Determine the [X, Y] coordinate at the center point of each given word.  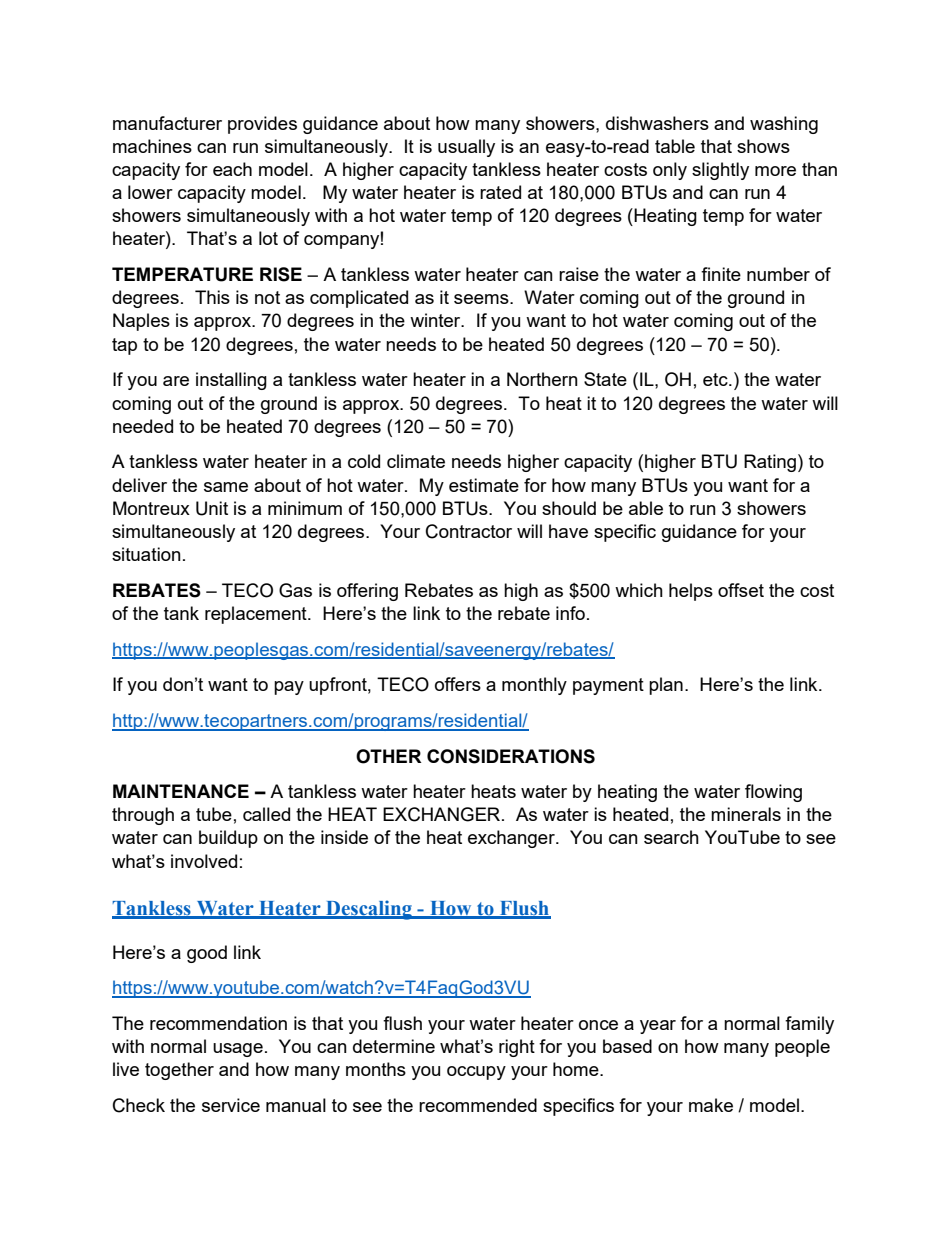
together [179, 1071]
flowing [773, 793]
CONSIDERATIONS [511, 756]
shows [763, 146]
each [232, 169]
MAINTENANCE [181, 791]
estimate [484, 485]
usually [466, 148]
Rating [770, 463]
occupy [476, 1073]
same [226, 487]
